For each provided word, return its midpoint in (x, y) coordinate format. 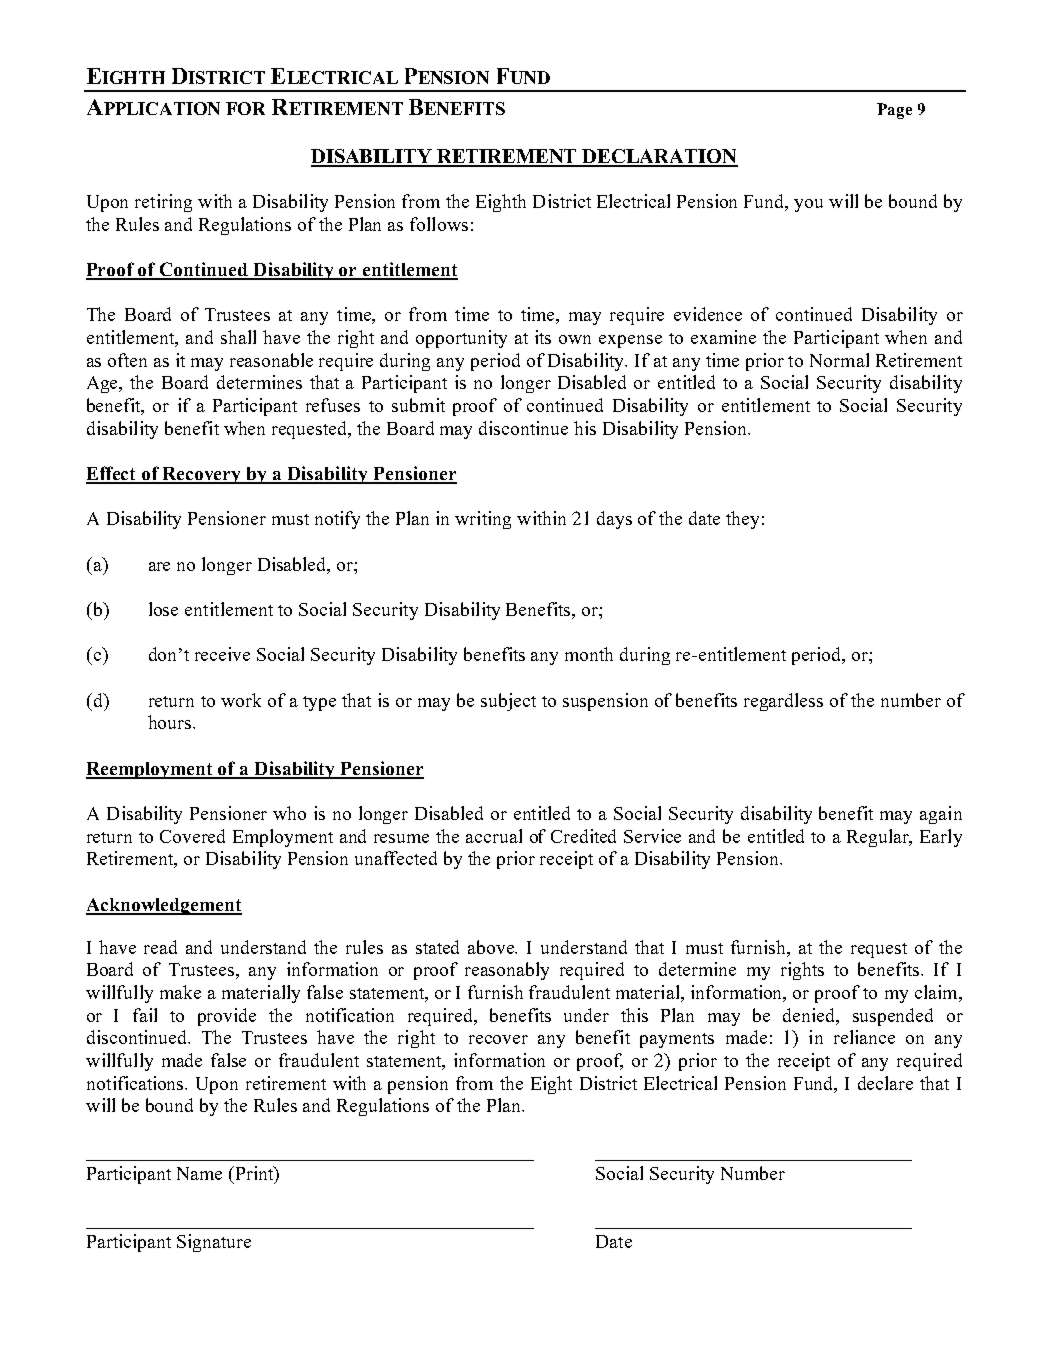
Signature (214, 1243)
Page (894, 111)
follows (439, 224)
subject (508, 702)
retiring (163, 203)
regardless (783, 702)
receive (222, 654)
